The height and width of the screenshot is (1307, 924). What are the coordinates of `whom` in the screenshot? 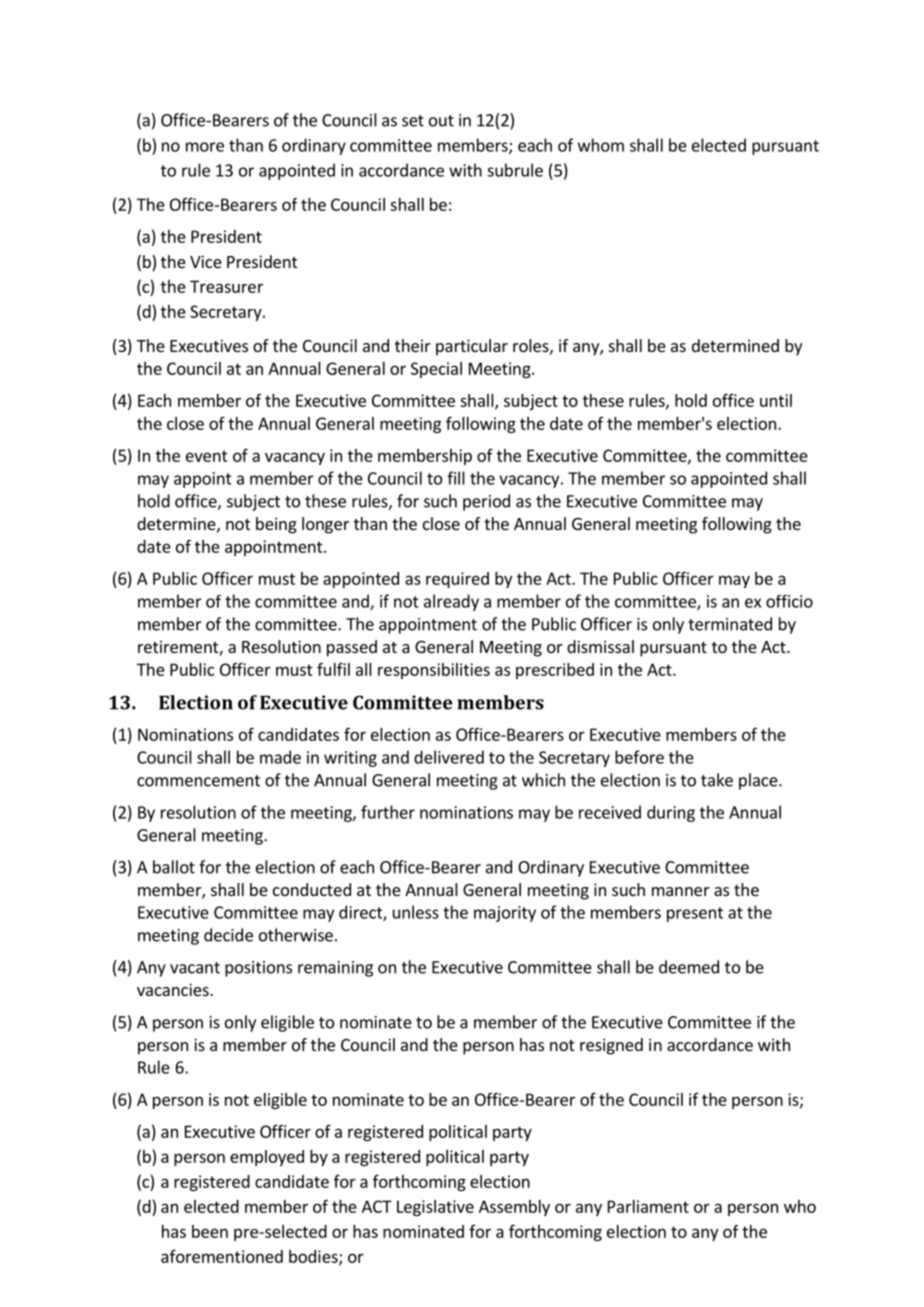 It's located at (601, 145).
